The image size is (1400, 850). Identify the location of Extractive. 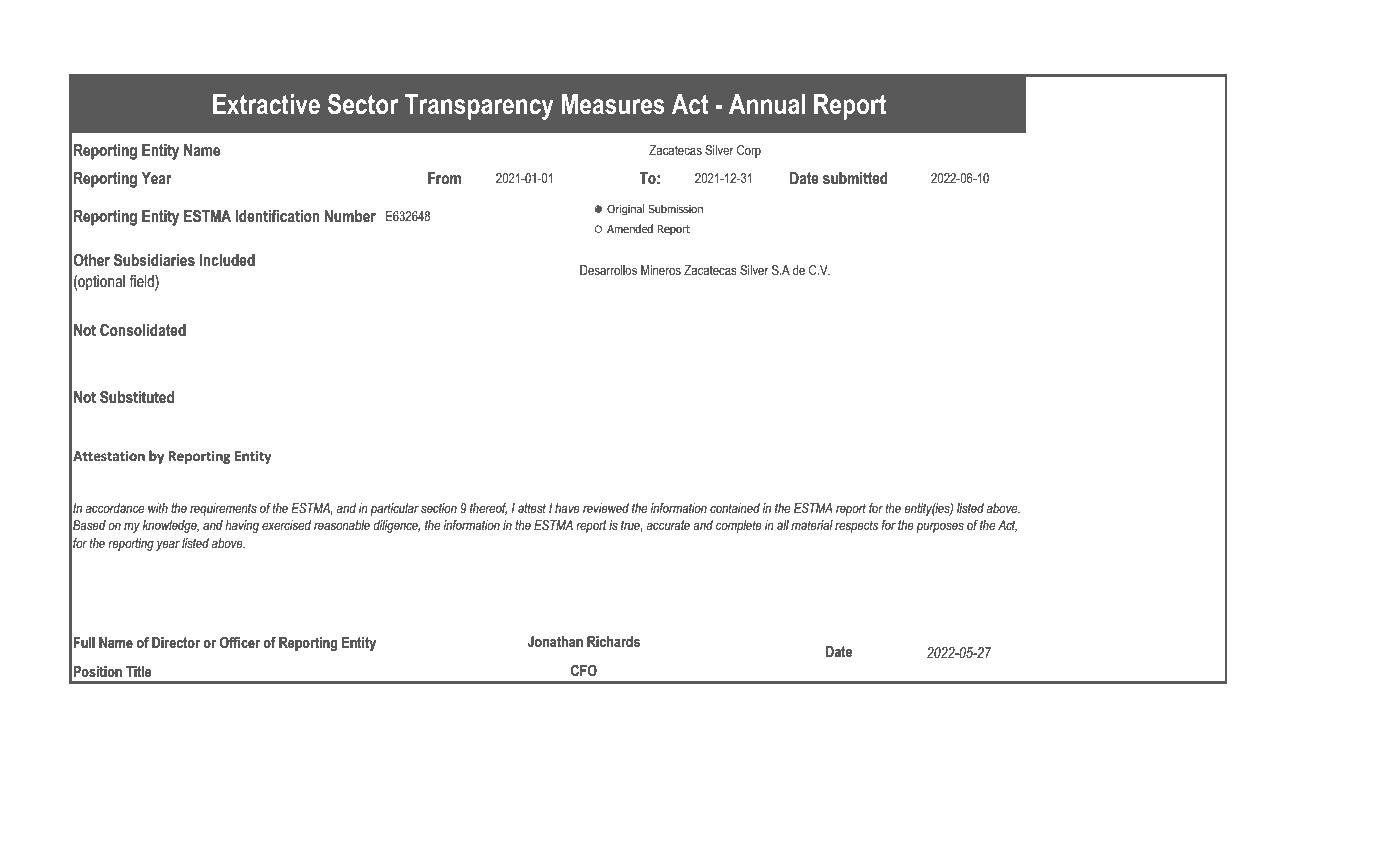
(266, 104).
